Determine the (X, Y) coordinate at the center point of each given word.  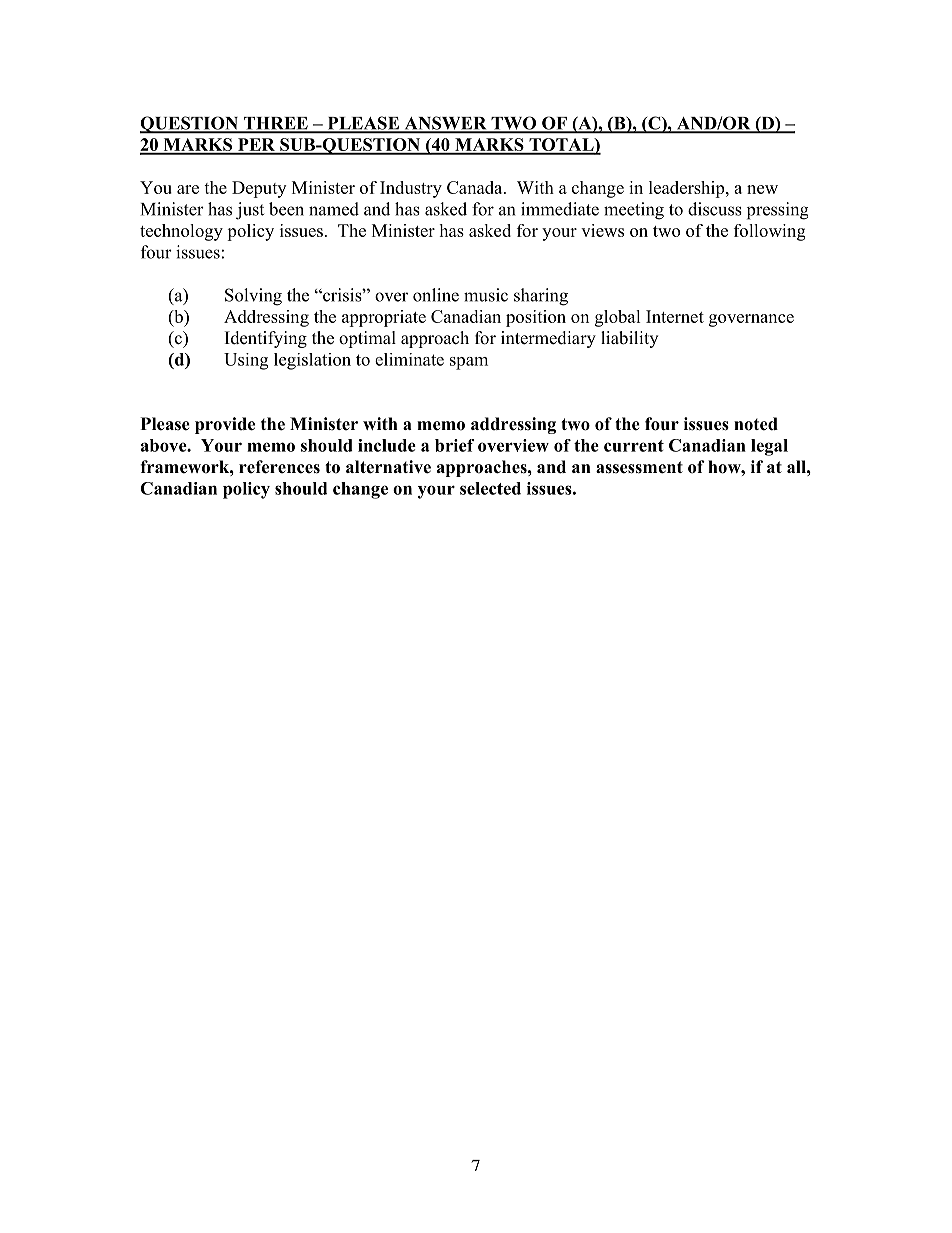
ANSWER (445, 124)
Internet (675, 316)
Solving (253, 297)
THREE (275, 124)
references (279, 467)
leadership (688, 189)
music (486, 295)
